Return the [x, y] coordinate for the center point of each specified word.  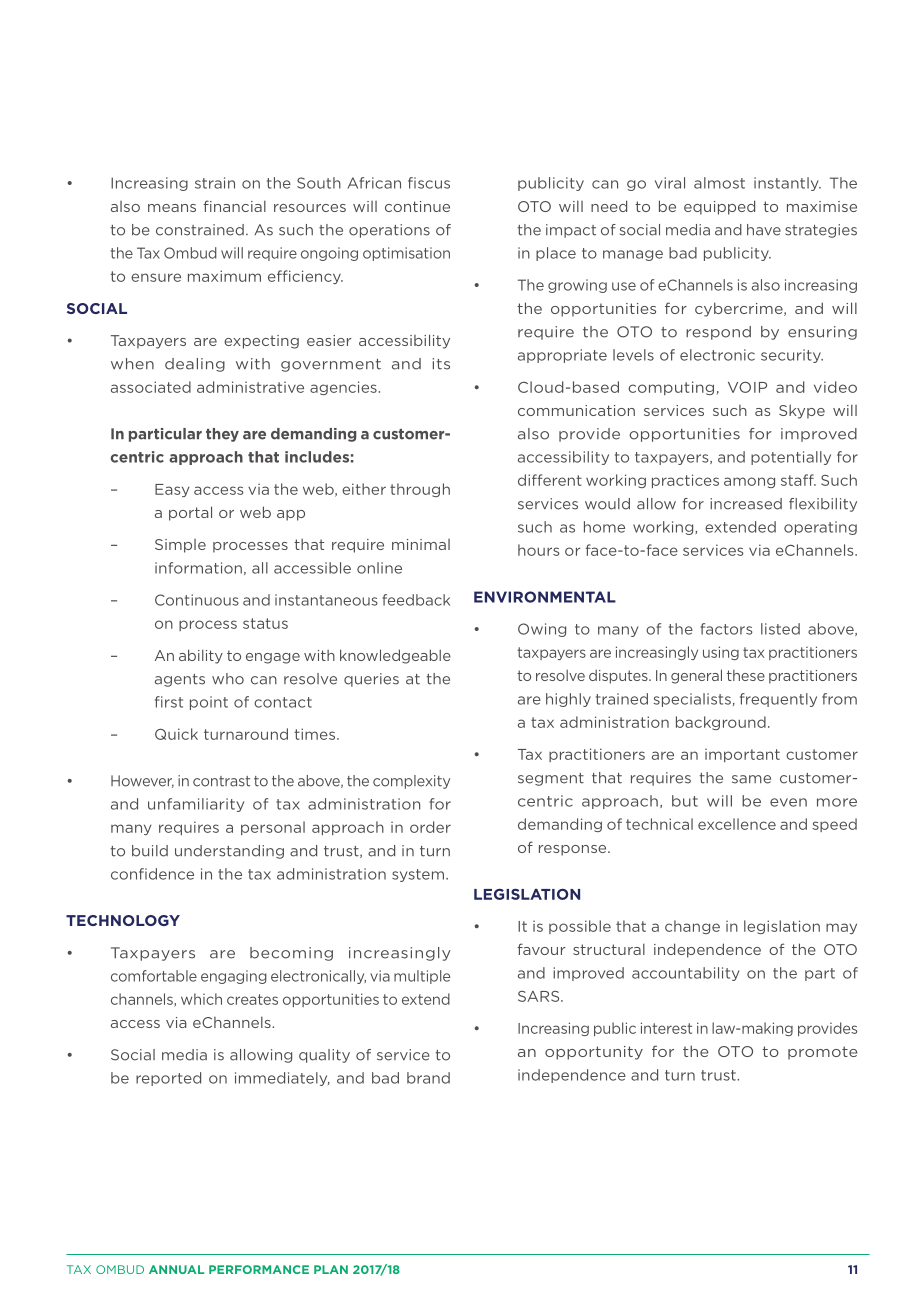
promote [822, 1053]
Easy [172, 490]
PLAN [331, 1269]
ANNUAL [176, 1269]
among [749, 482]
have [764, 230]
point [209, 703]
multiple [422, 977]
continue [417, 206]
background [721, 723]
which [201, 999]
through [420, 490]
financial [234, 206]
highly [568, 700]
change [692, 927]
